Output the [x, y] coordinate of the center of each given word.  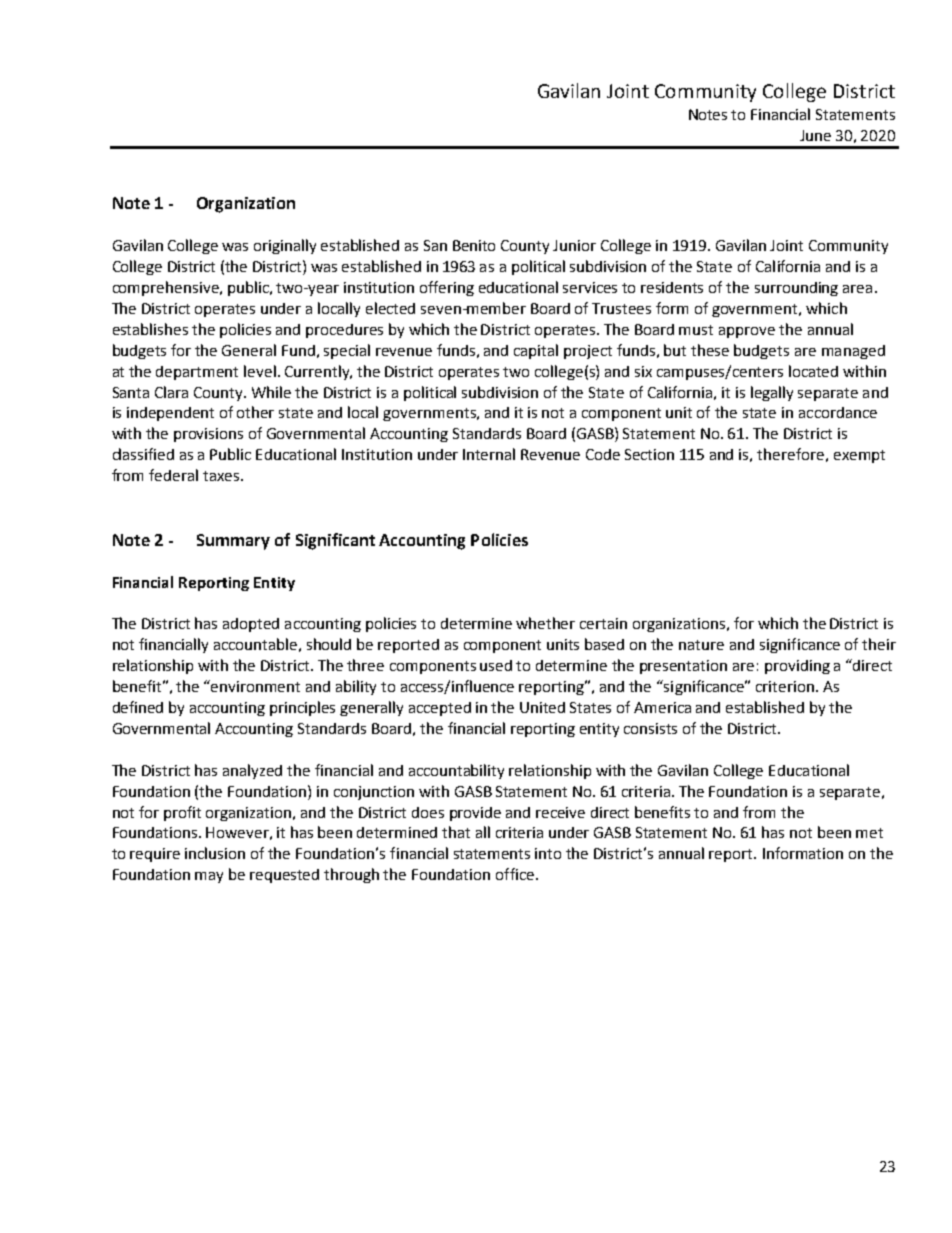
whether [545, 623]
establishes [150, 329]
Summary [233, 542]
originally [285, 246]
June [815, 135]
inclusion [215, 853]
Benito [474, 245]
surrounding [796, 289]
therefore [790, 454]
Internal [489, 454]
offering [447, 288]
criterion [786, 686]
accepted [440, 709]
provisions [208, 435]
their [879, 644]
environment [255, 686]
